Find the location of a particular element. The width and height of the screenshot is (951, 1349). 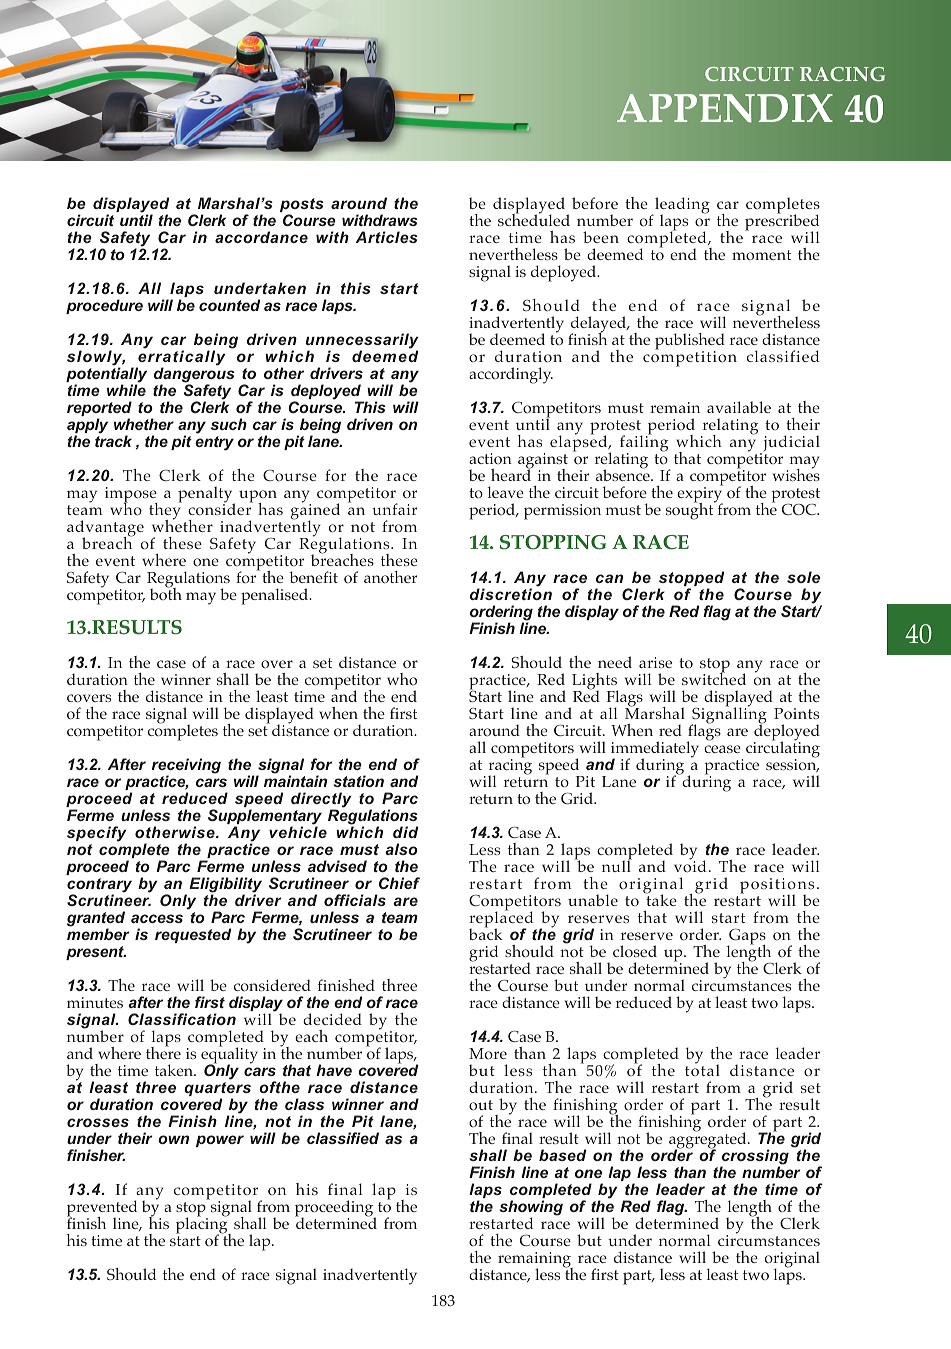

APPENDIX is located at coordinates (725, 108).
